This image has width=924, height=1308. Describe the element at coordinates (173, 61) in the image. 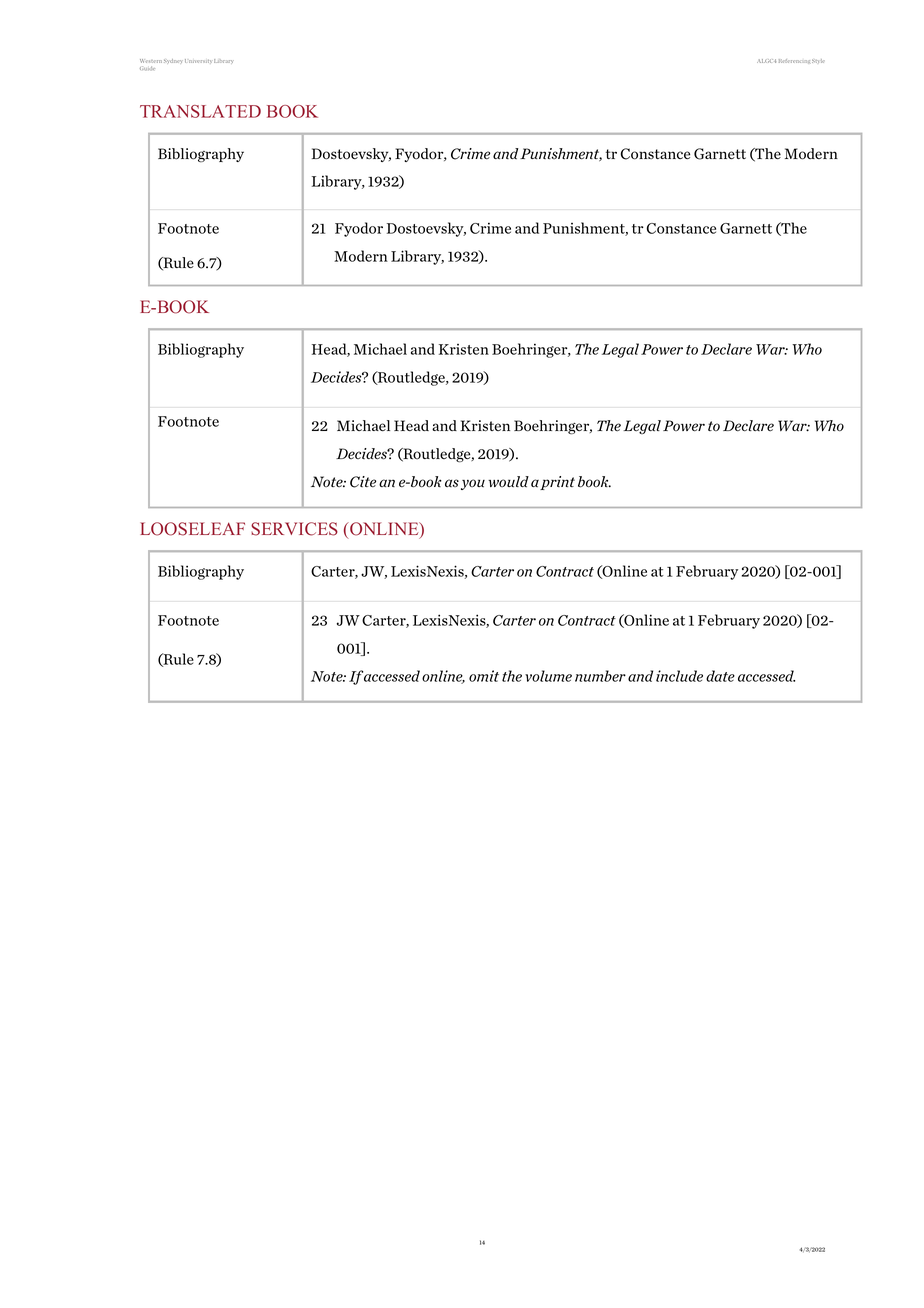

I see `Sydney` at that location.
